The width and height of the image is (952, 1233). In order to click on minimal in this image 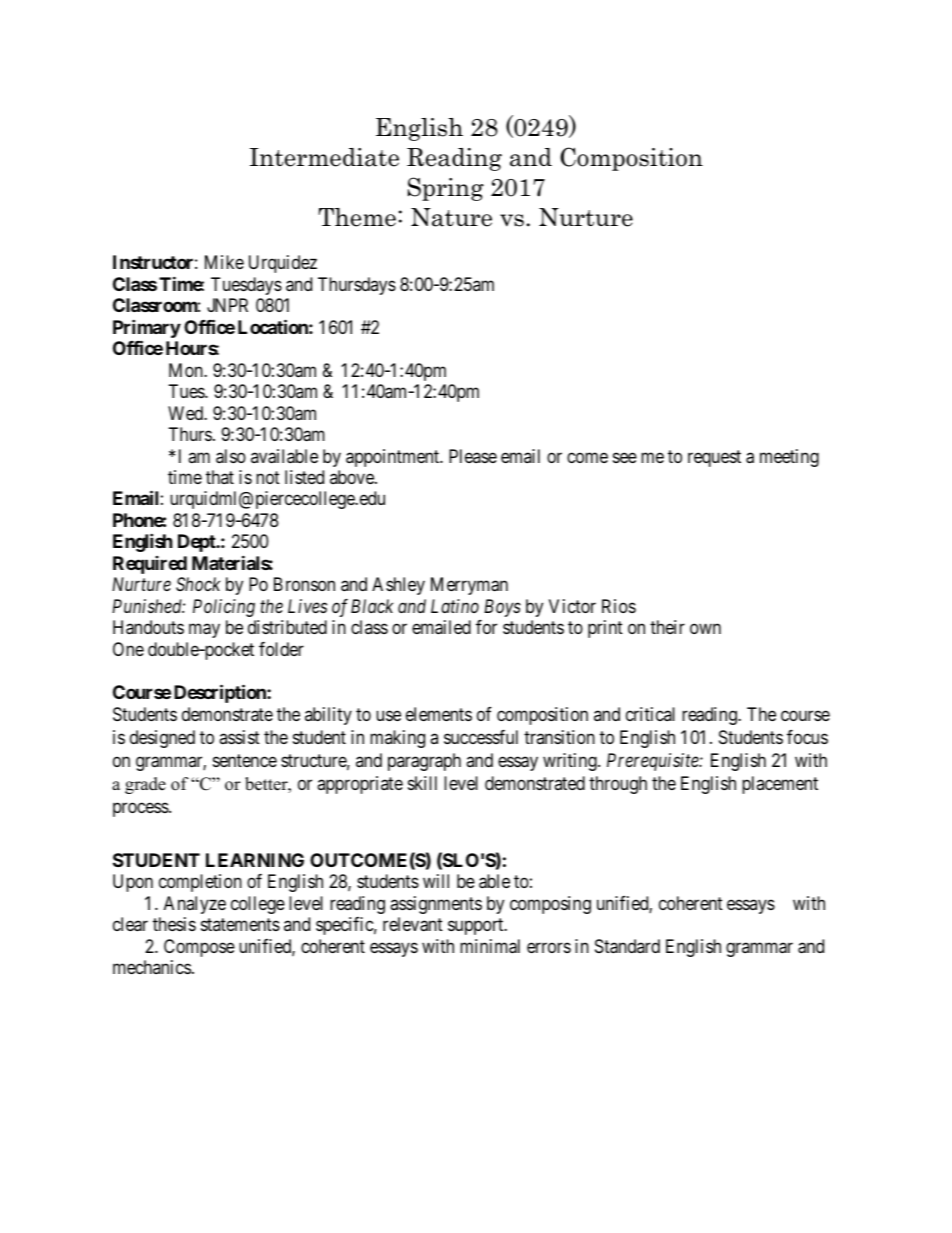, I will do `click(490, 946)`.
